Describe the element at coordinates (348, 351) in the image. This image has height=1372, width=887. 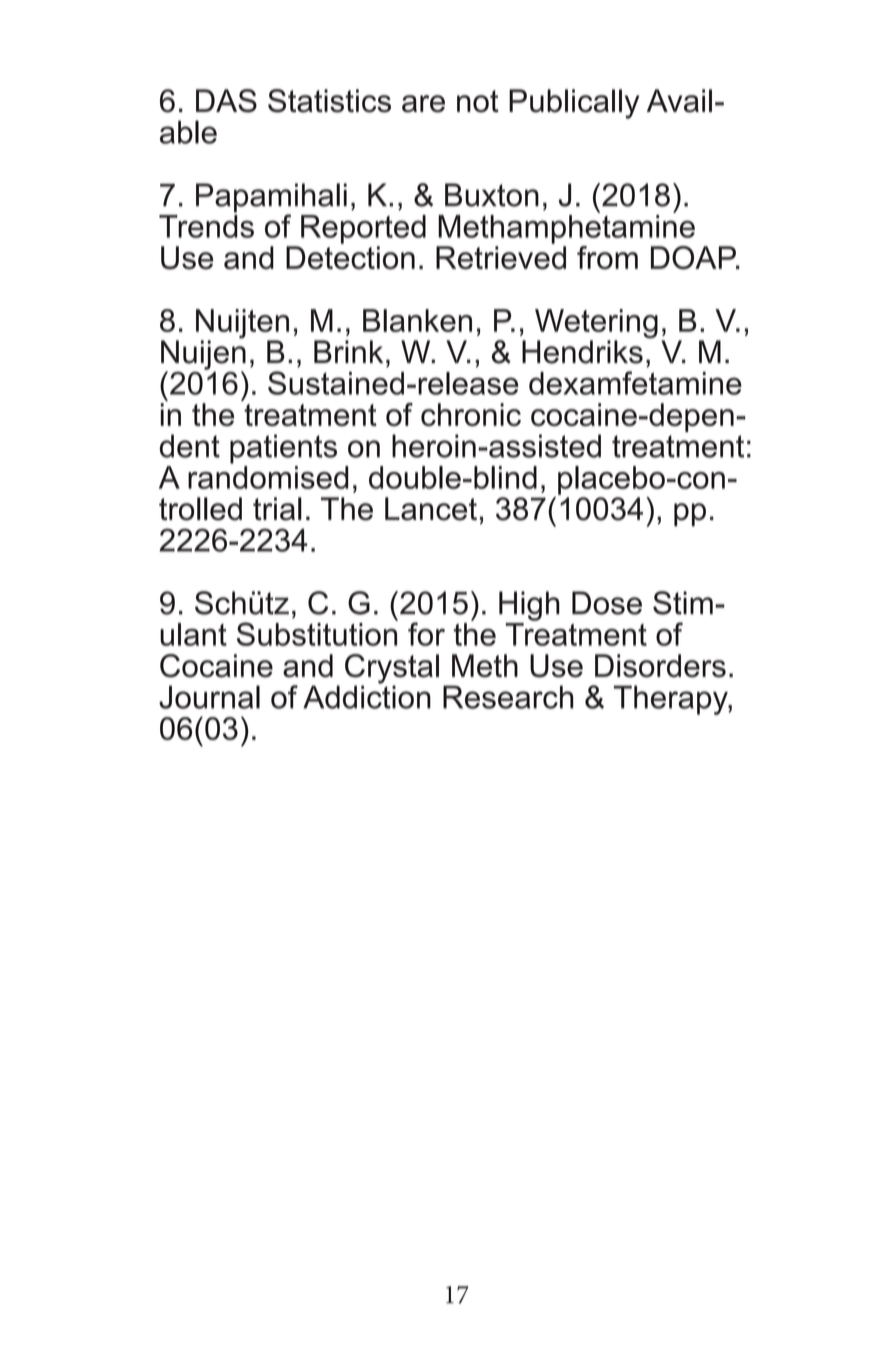
I see `Brink` at that location.
